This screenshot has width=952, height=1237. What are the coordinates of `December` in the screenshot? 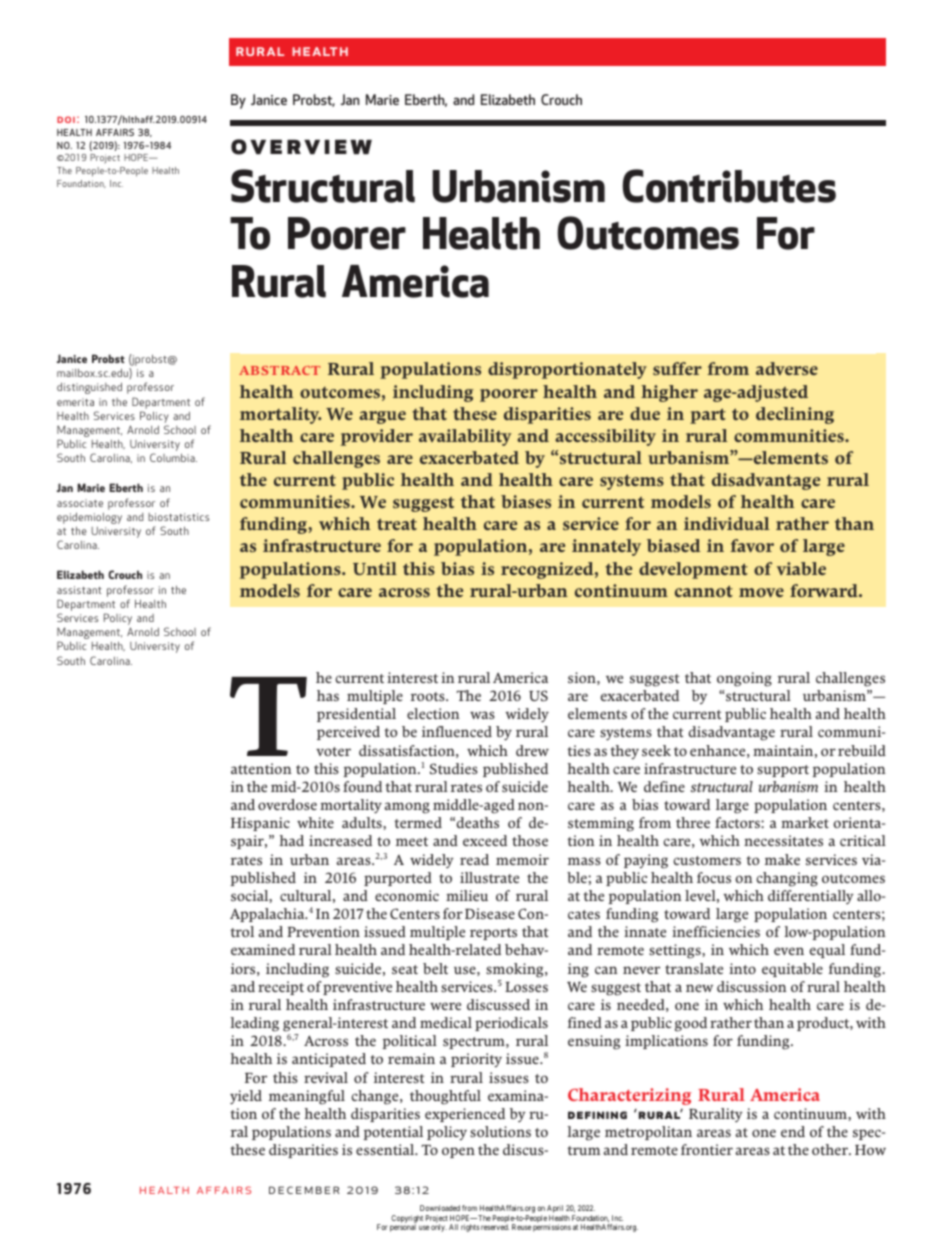 It's located at (304, 1190).
